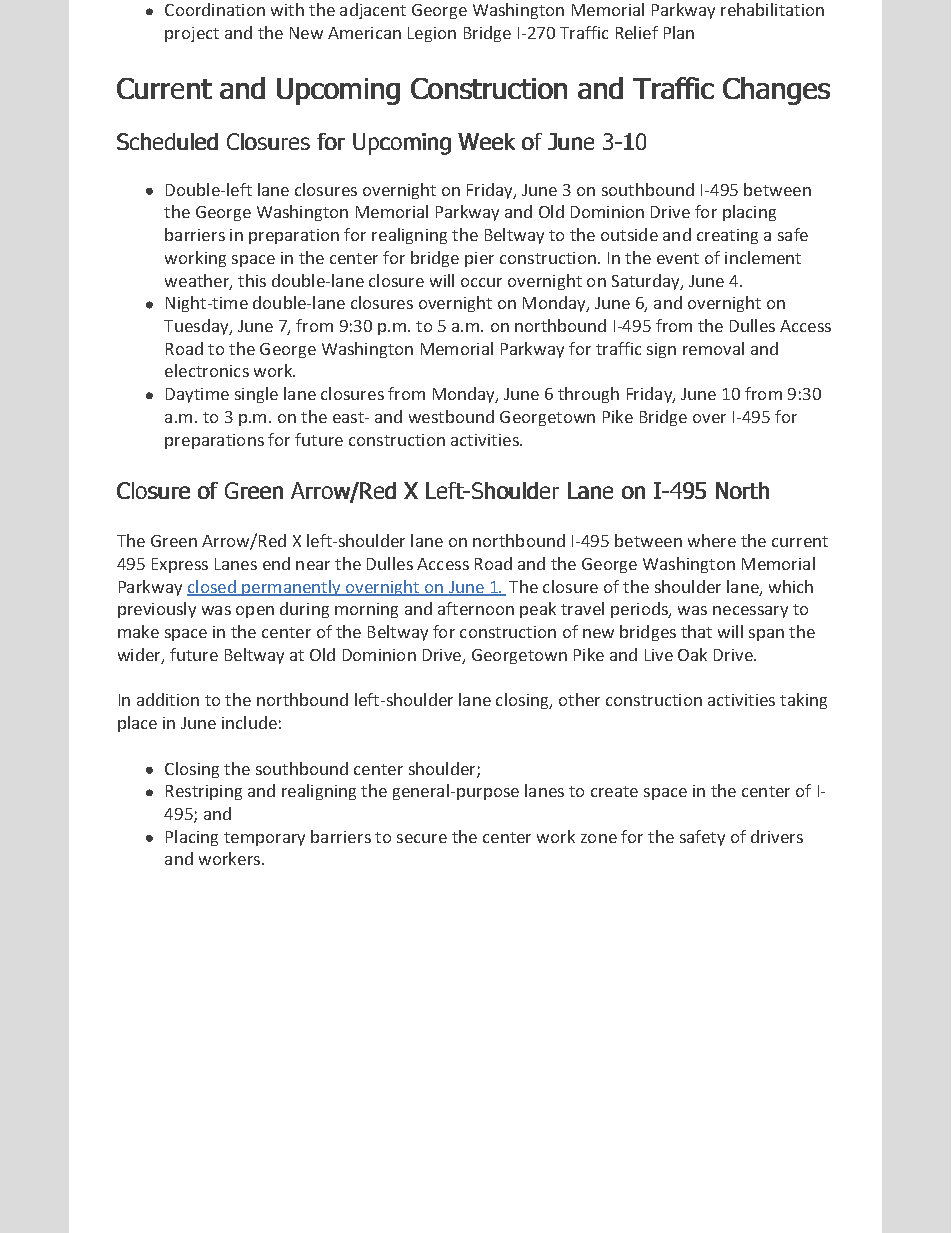  I want to click on create, so click(614, 791).
